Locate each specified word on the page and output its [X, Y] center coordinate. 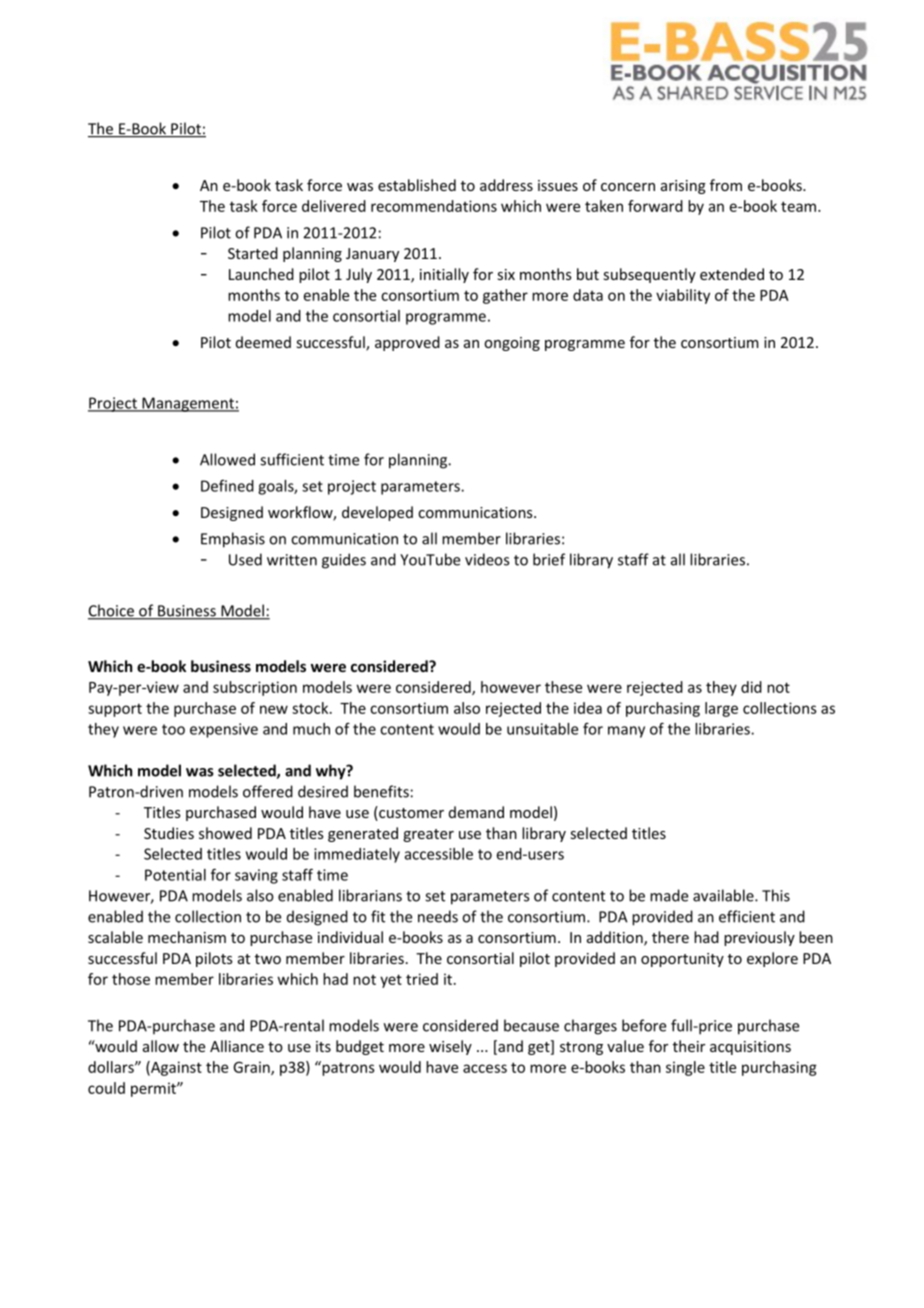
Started [253, 253]
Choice [112, 611]
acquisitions [750, 1048]
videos [487, 559]
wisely [450, 1047]
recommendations [434, 206]
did [751, 687]
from [726, 185]
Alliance [237, 1046]
